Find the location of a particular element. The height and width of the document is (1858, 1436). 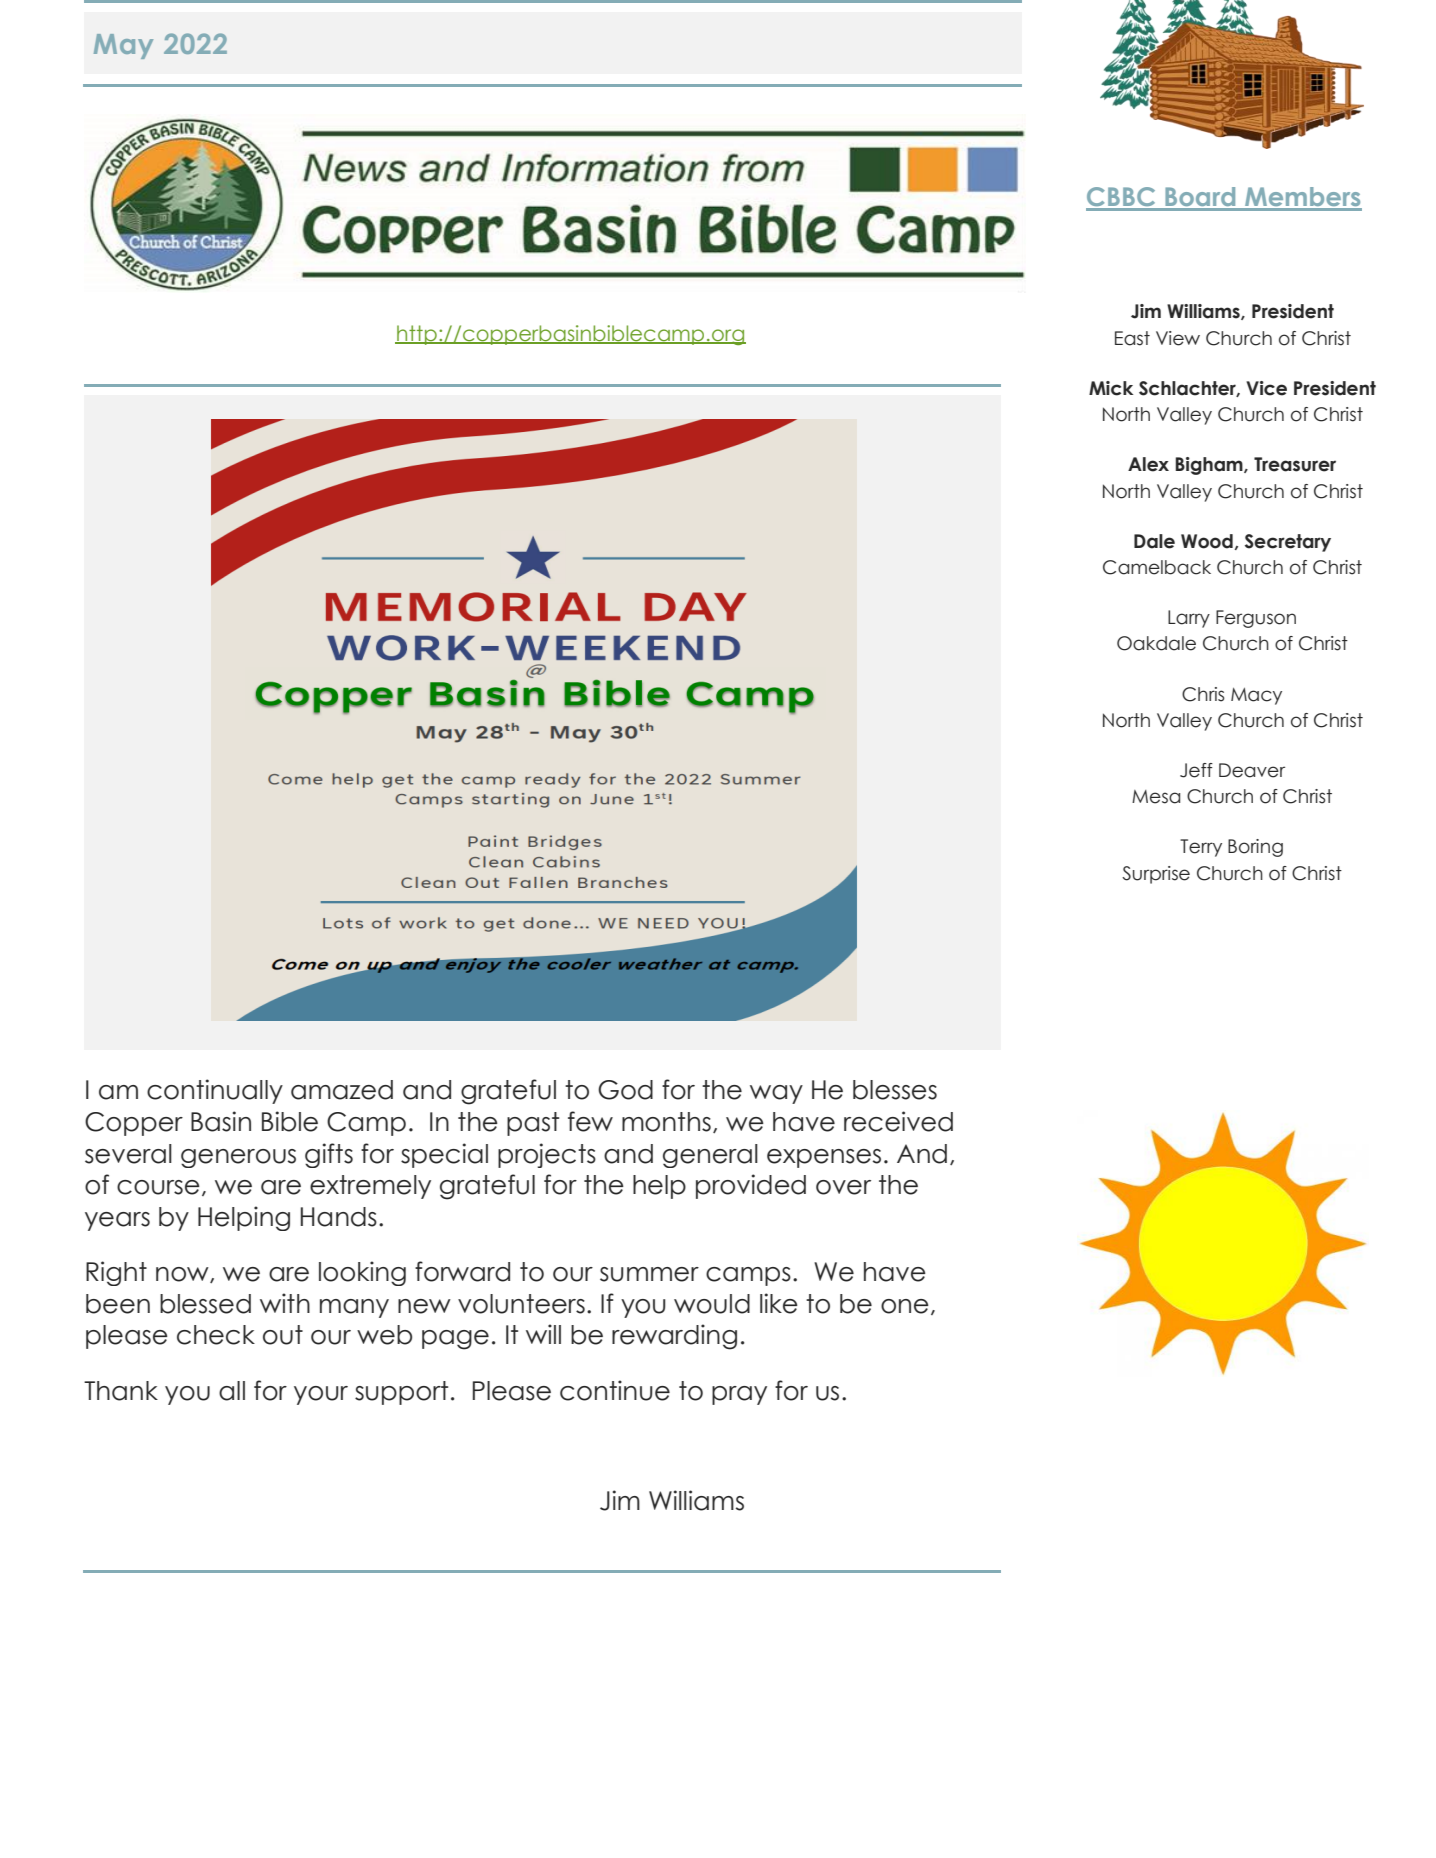

Mick is located at coordinates (1111, 388).
